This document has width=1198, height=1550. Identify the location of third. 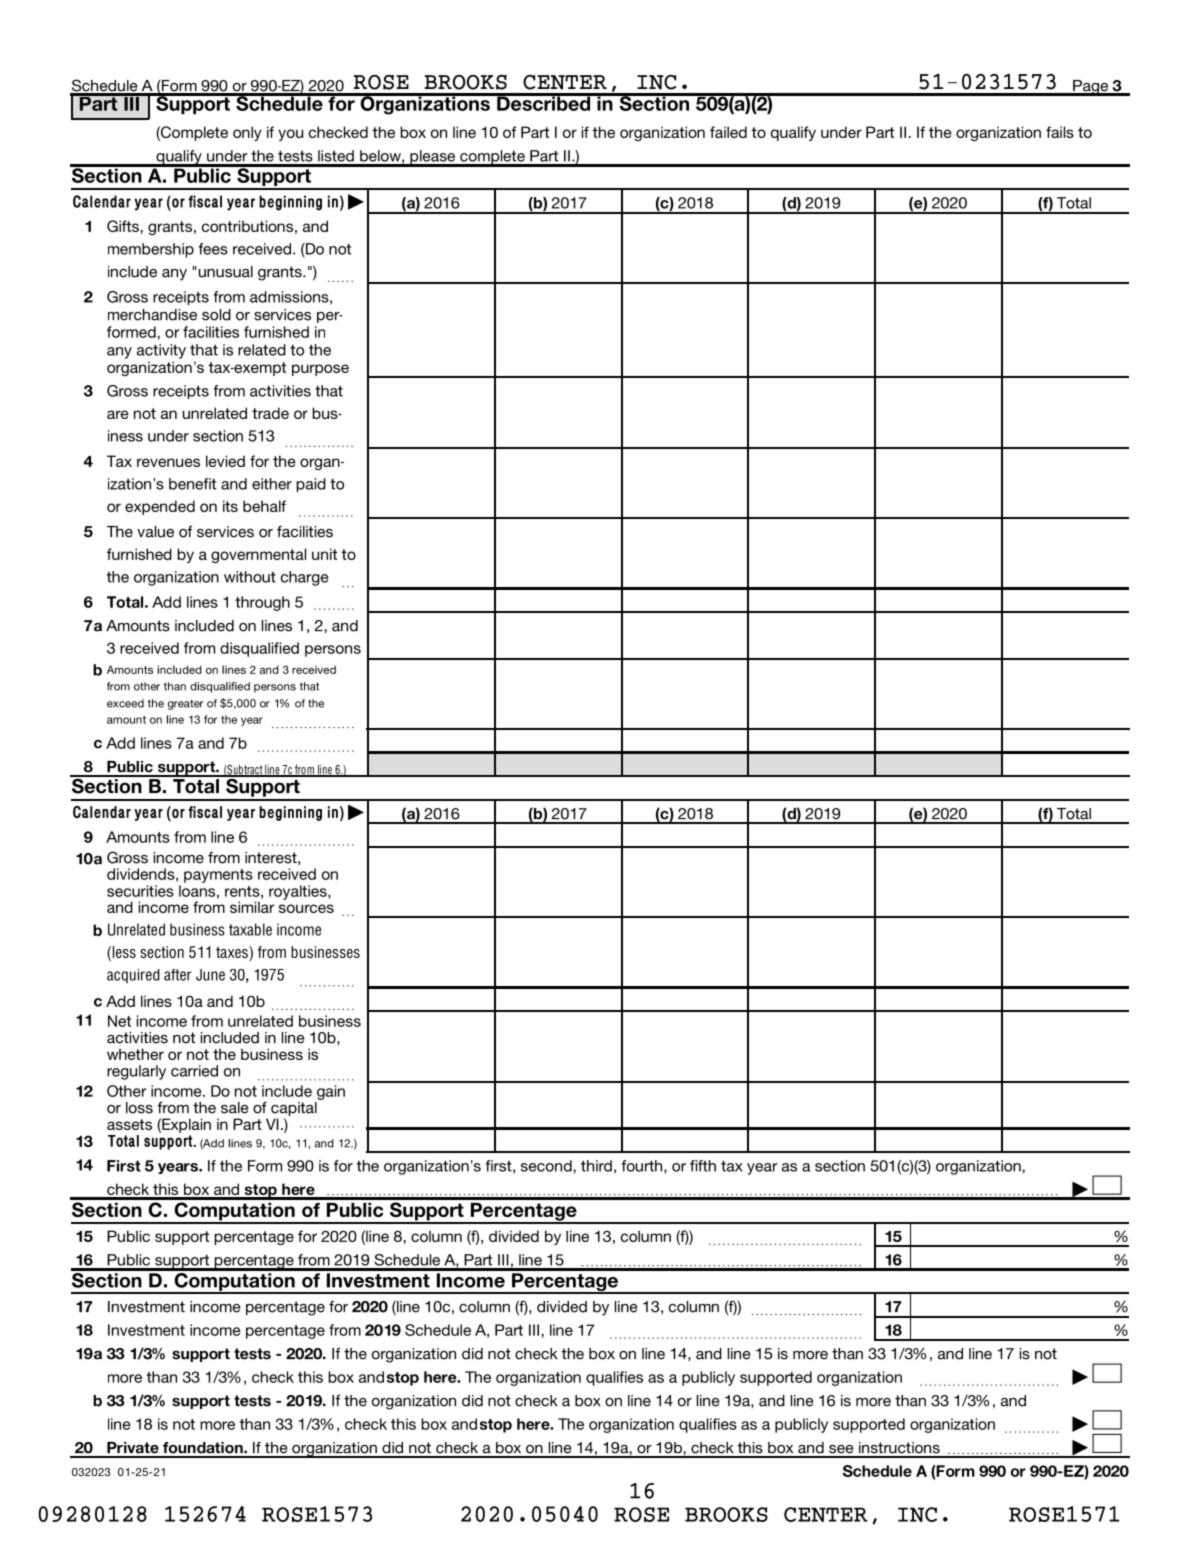
(596, 1166).
